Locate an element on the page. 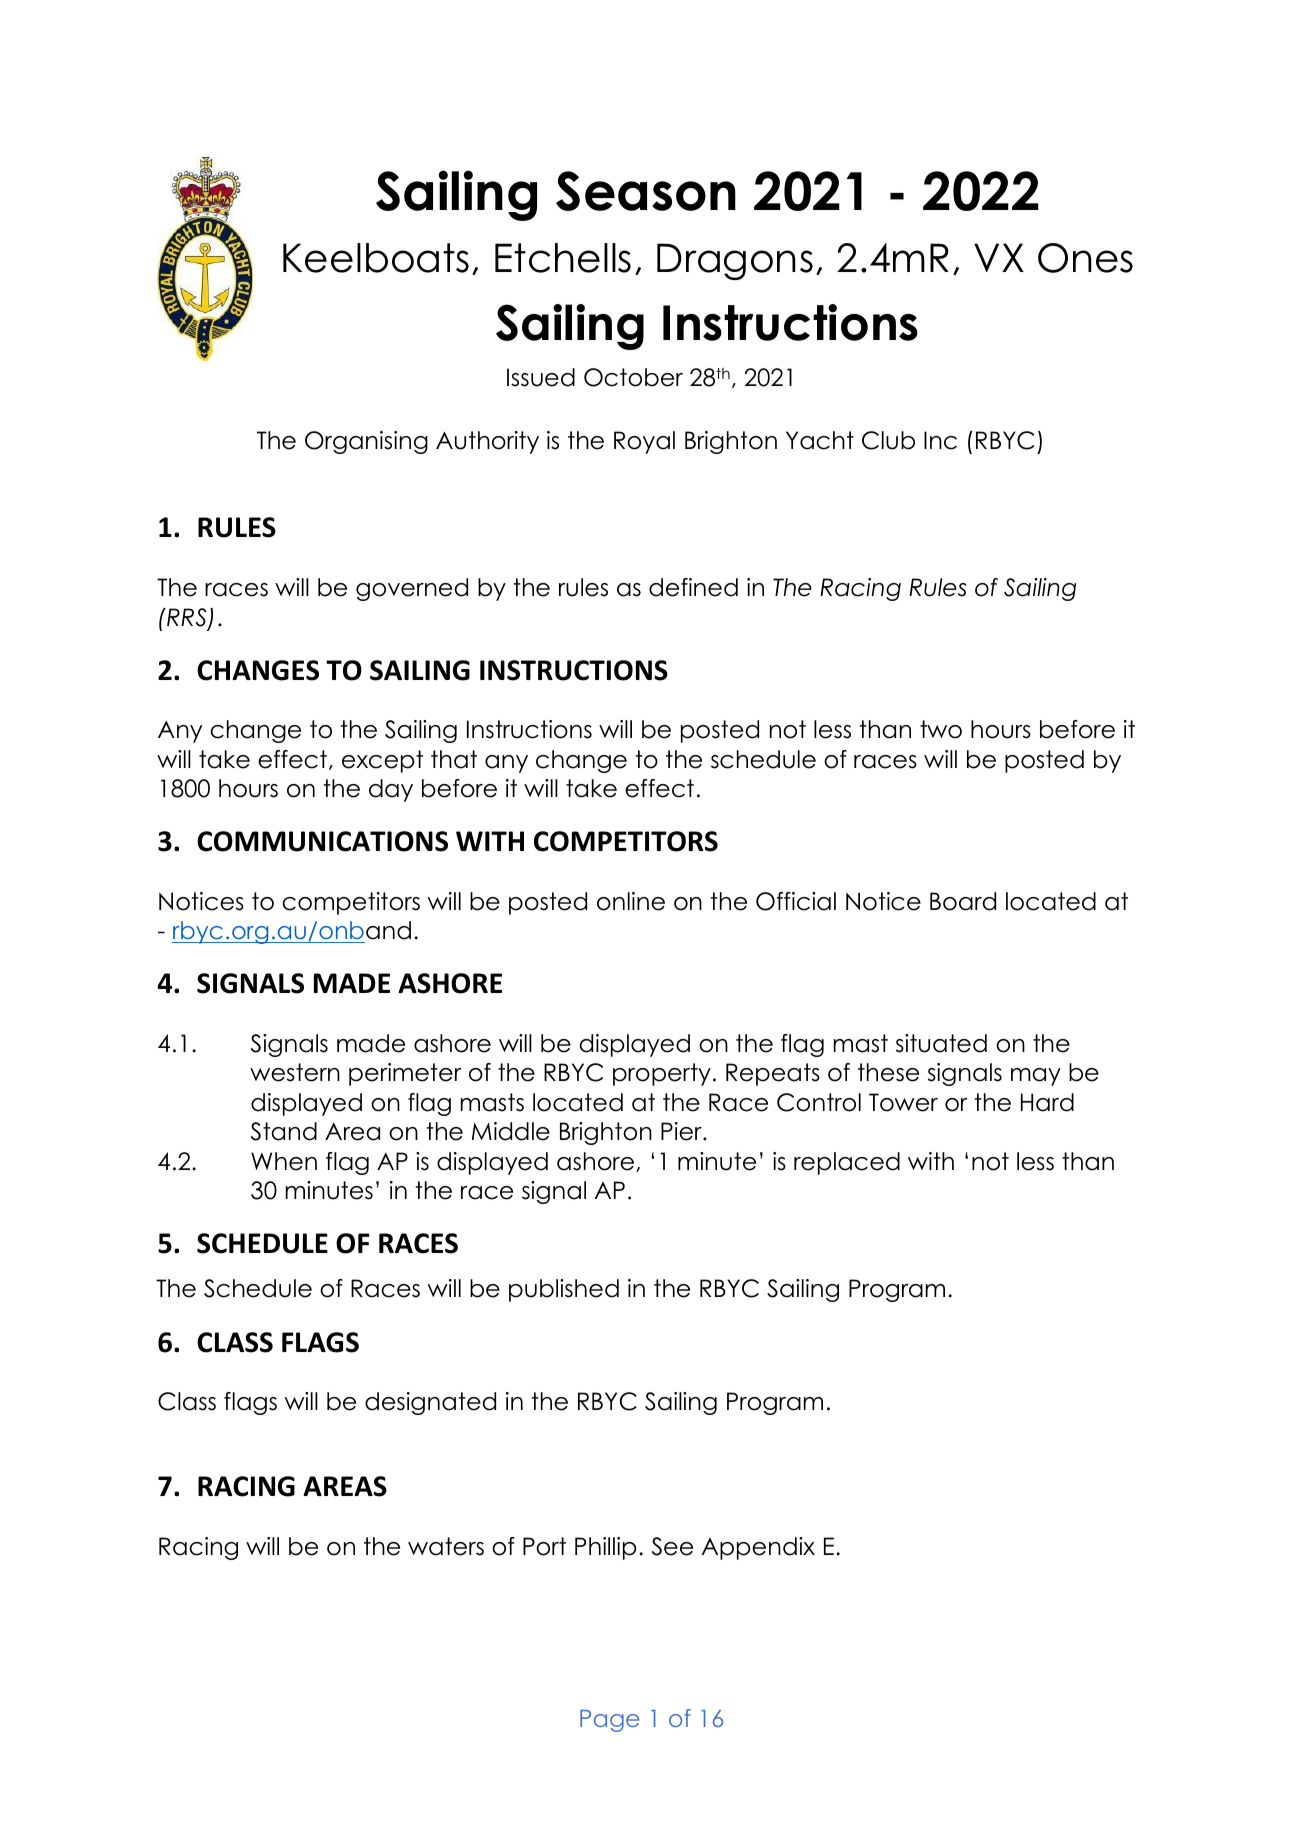 Image resolution: width=1301 pixels, height=1839 pixels. waters is located at coordinates (446, 1546).
